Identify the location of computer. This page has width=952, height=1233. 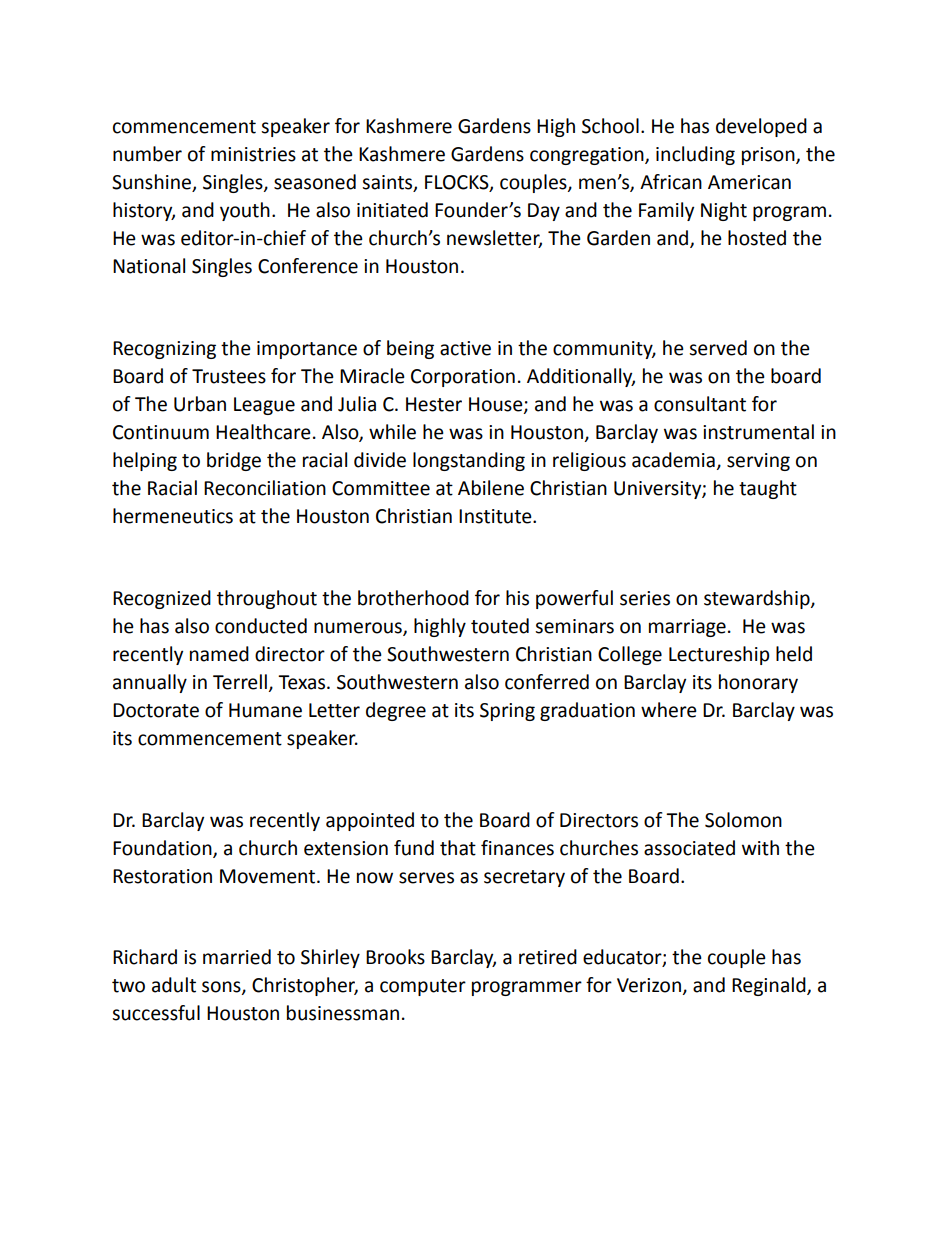
(423, 987).
